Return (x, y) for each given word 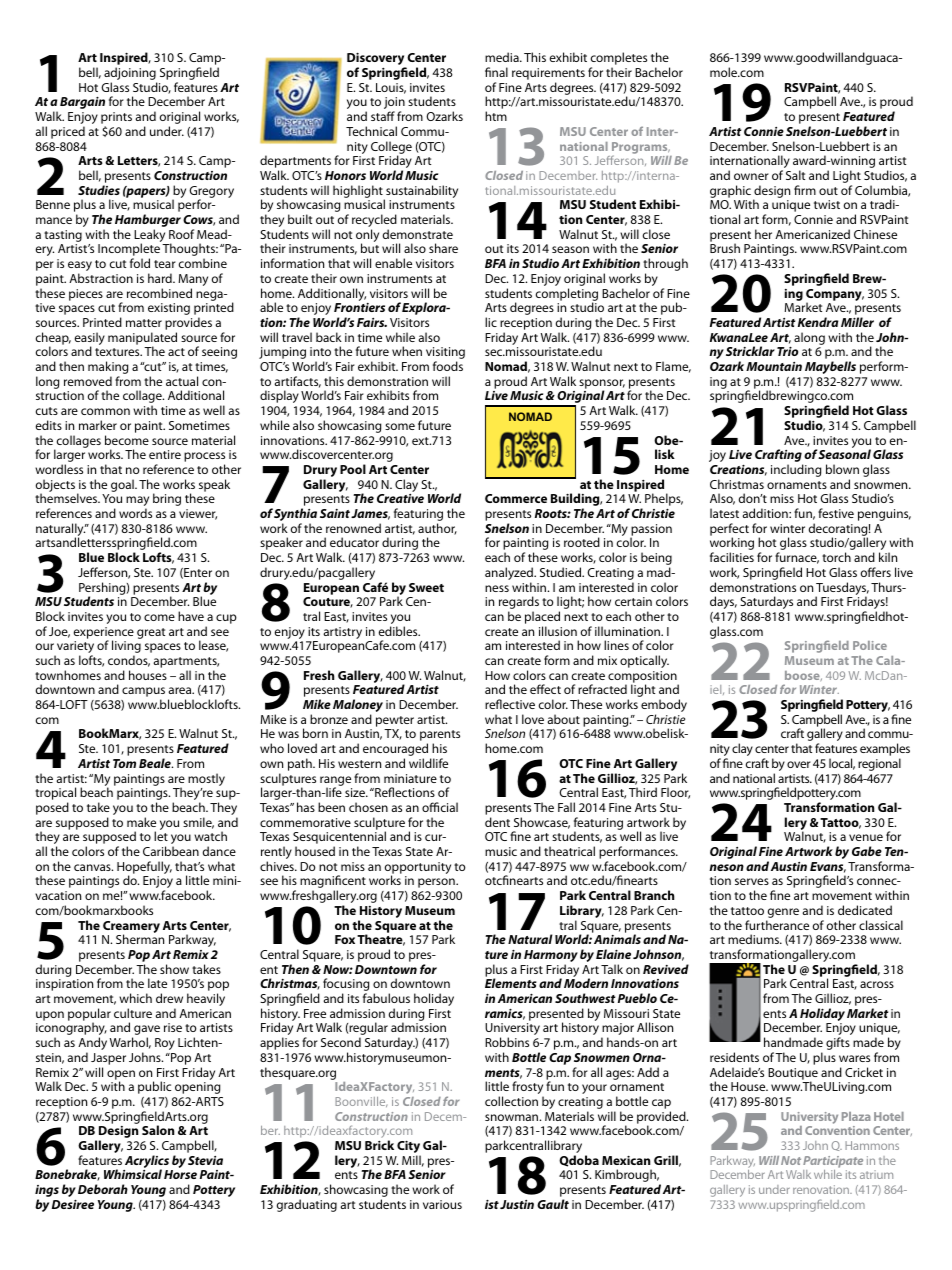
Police (870, 645)
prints (116, 119)
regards (519, 604)
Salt (795, 175)
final (496, 72)
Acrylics (146, 1163)
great (151, 633)
